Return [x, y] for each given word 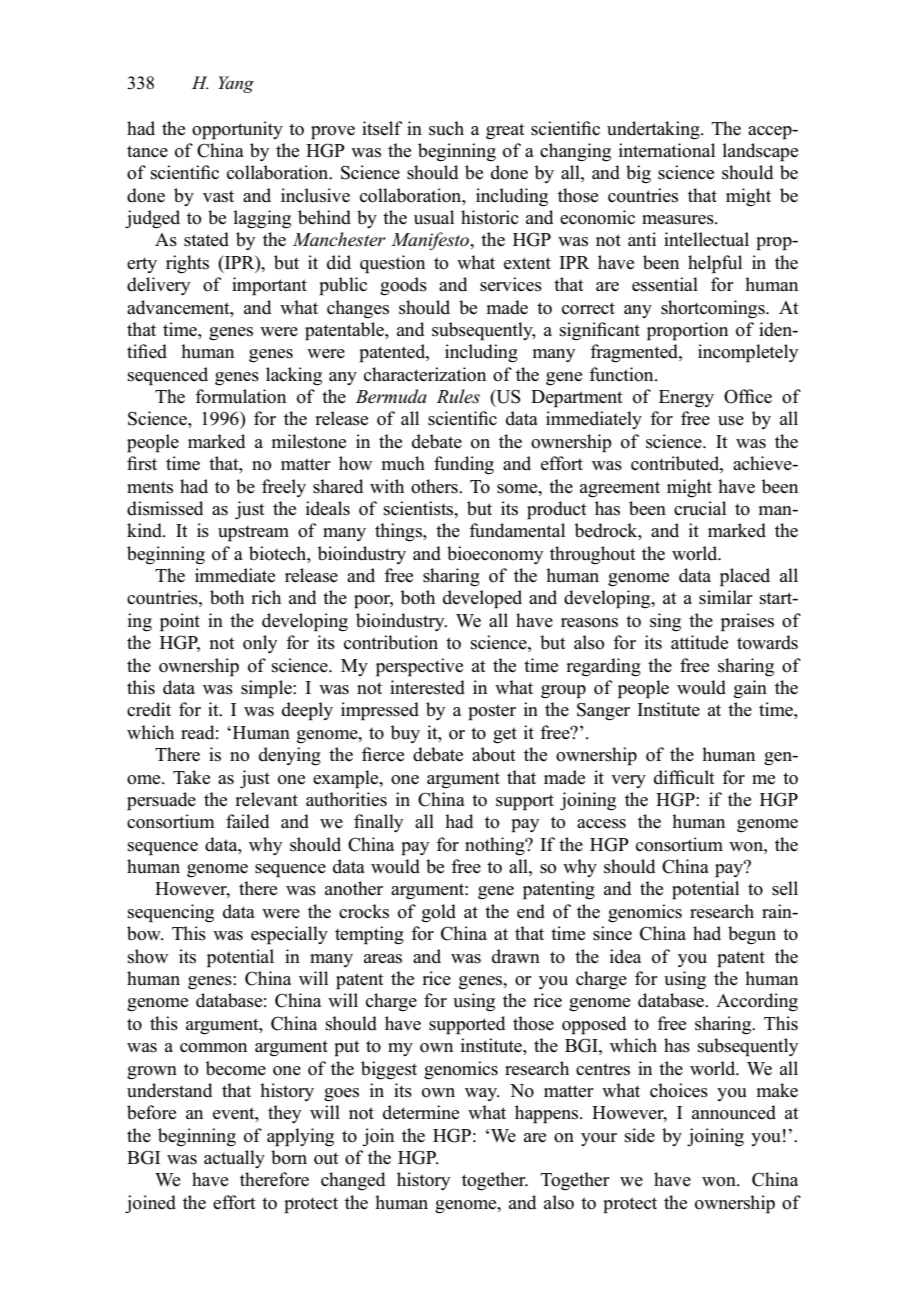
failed [247, 821]
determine [421, 1112]
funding [464, 465]
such [446, 128]
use [731, 421]
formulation [240, 396]
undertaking [654, 130]
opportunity [237, 130]
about [494, 754]
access [601, 824]
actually [234, 1159]
